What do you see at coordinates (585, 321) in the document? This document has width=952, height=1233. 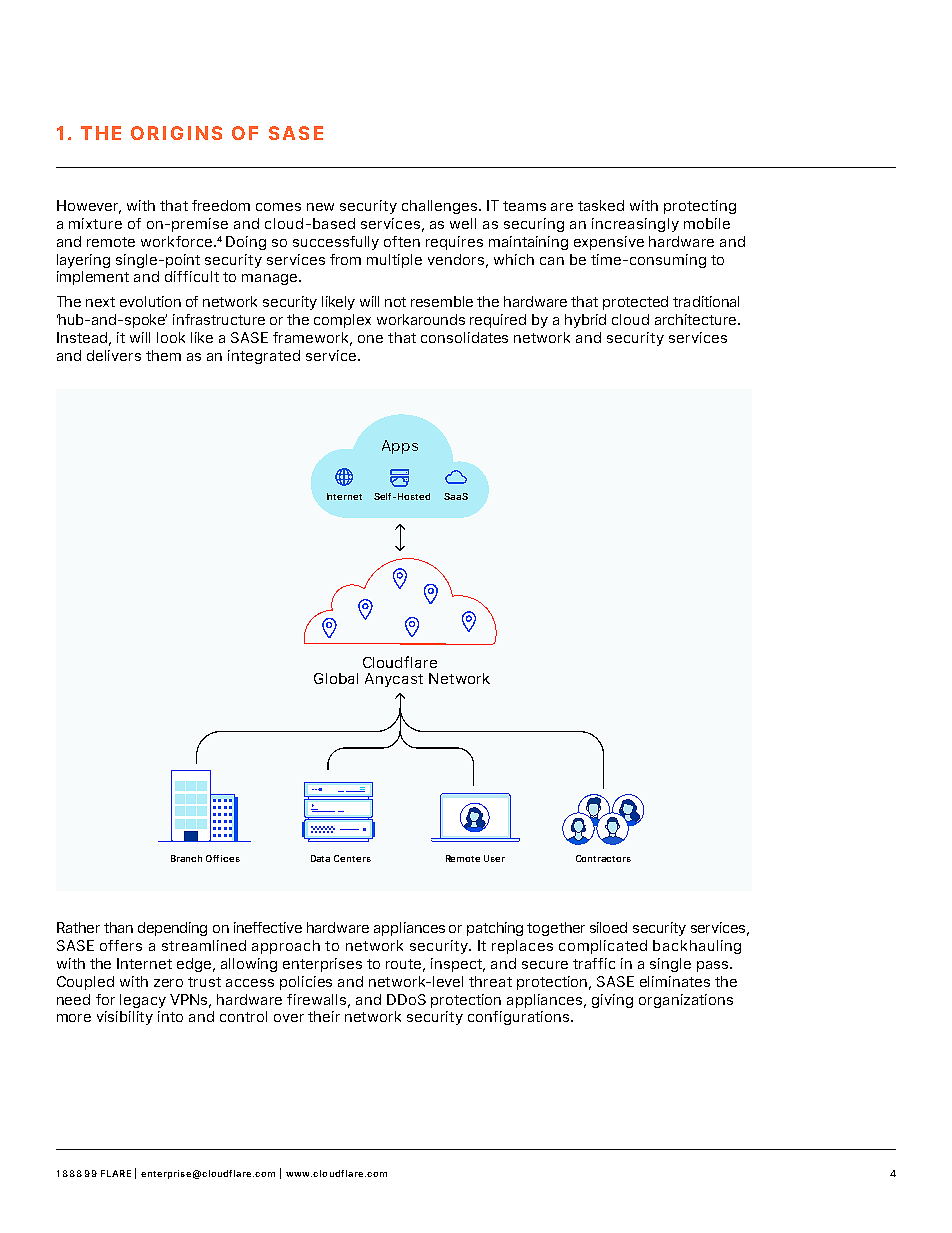 I see `hybrid` at bounding box center [585, 321].
